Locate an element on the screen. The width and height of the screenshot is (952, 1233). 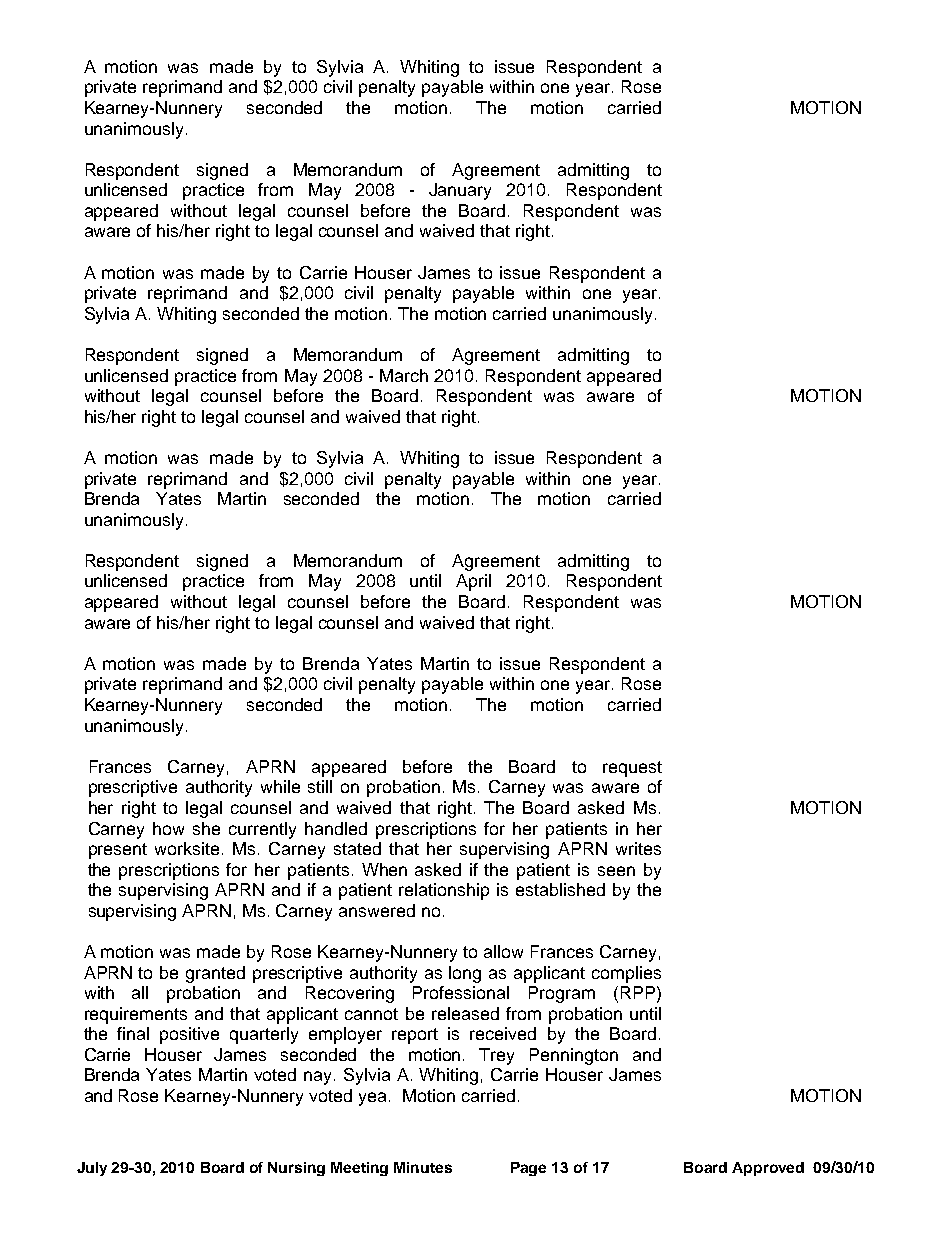
Minutes is located at coordinates (423, 1167).
